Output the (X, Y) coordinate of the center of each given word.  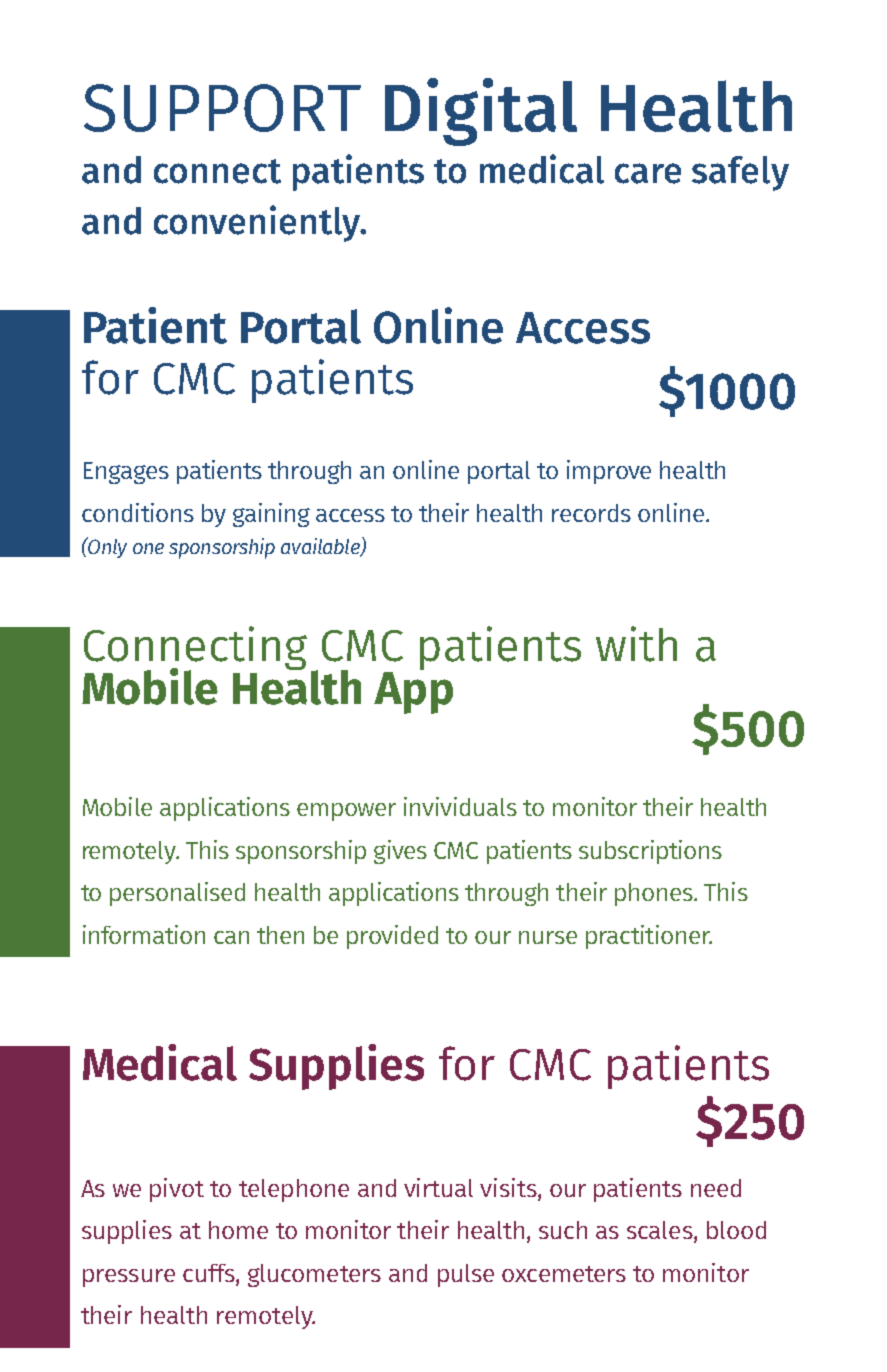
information (144, 934)
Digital (481, 112)
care (648, 173)
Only (106, 547)
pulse (466, 1275)
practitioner (649, 937)
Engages (126, 473)
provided (392, 937)
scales (661, 1231)
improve (609, 472)
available (321, 547)
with (636, 644)
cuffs (210, 1274)
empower (346, 812)
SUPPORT (222, 108)
